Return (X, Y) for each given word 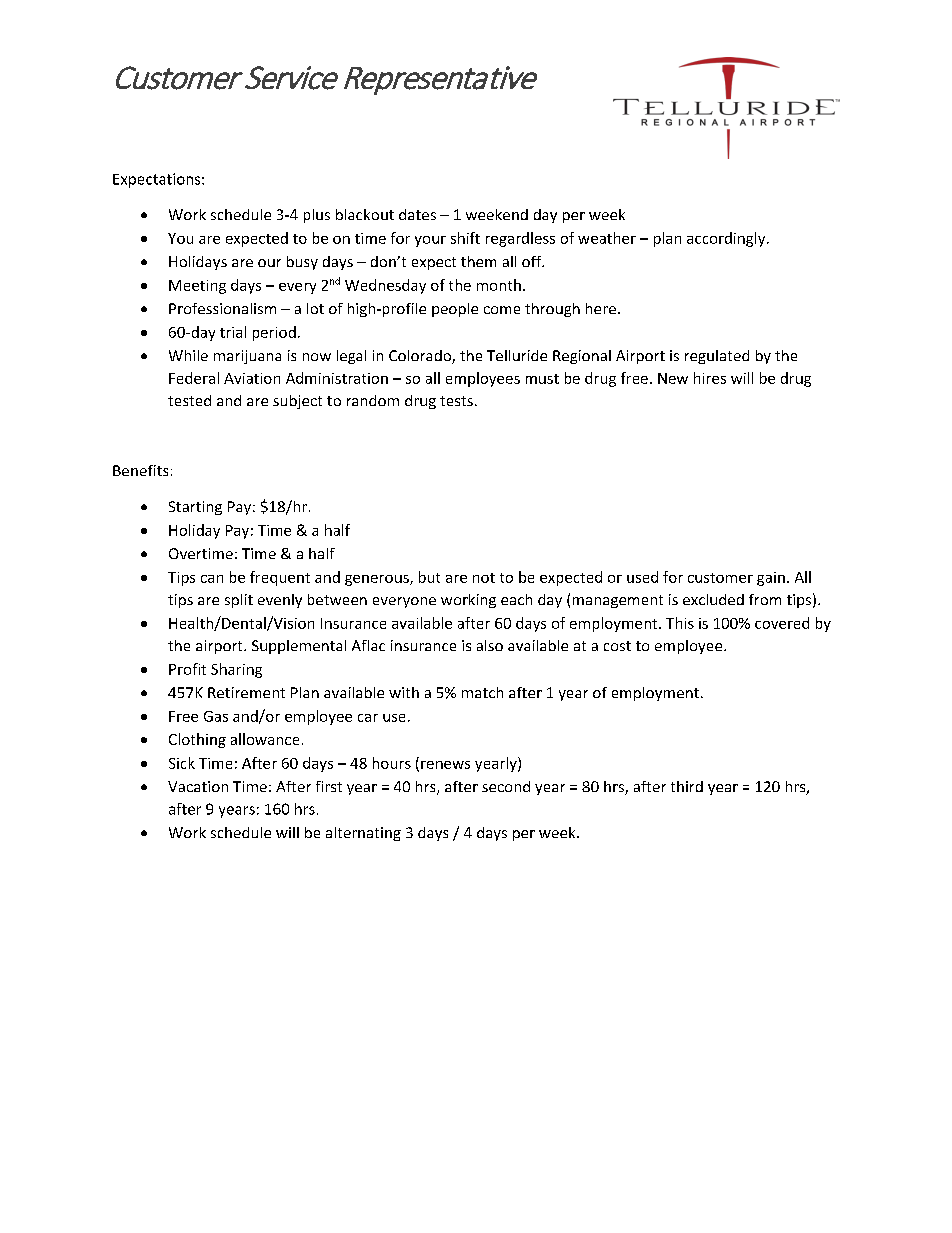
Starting (195, 508)
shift (465, 238)
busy (302, 263)
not (484, 578)
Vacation (198, 786)
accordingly (727, 239)
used (642, 577)
